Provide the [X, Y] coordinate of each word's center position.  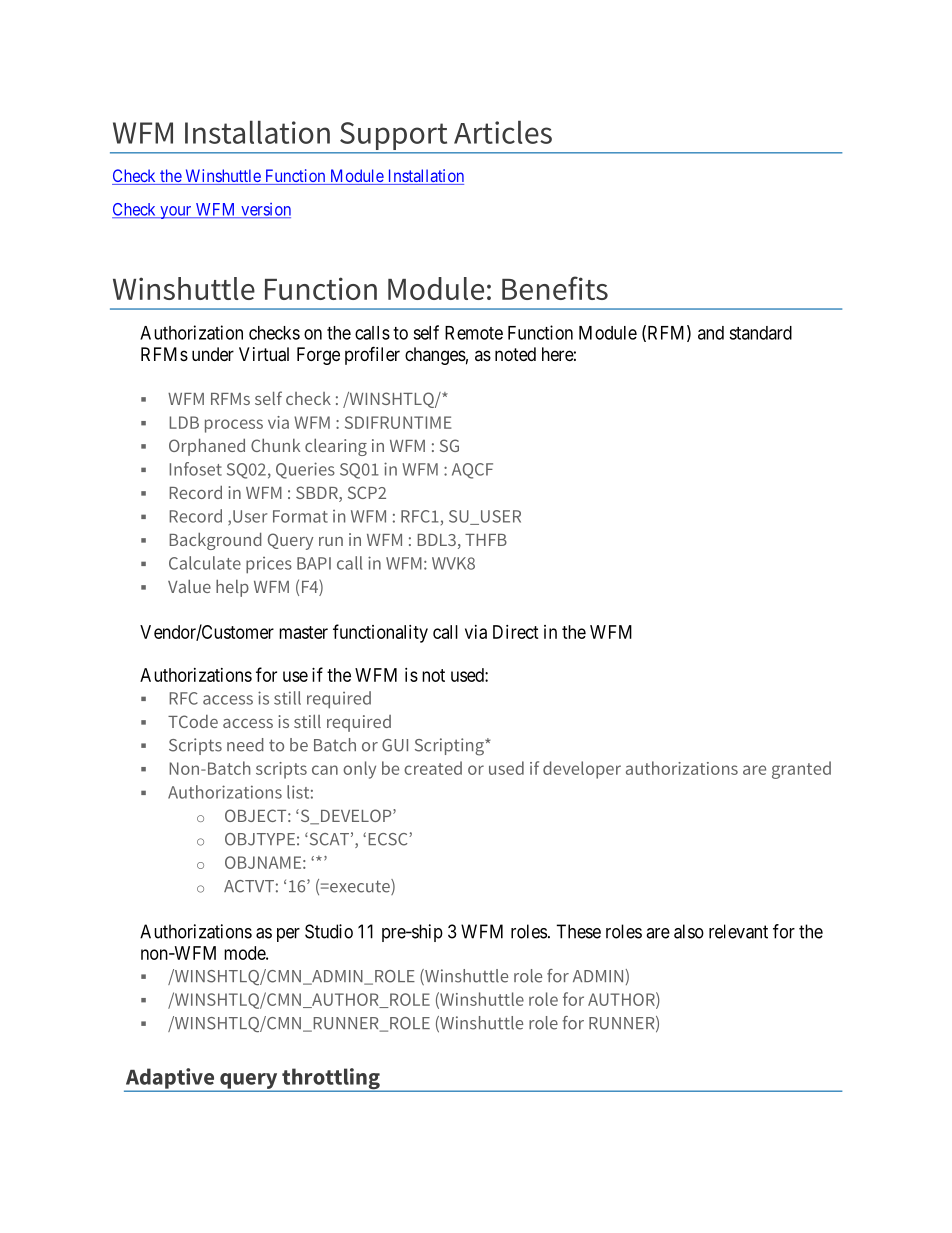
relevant [738, 931]
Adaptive [170, 1079]
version [265, 210]
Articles [503, 132]
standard [760, 333]
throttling [331, 1080]
